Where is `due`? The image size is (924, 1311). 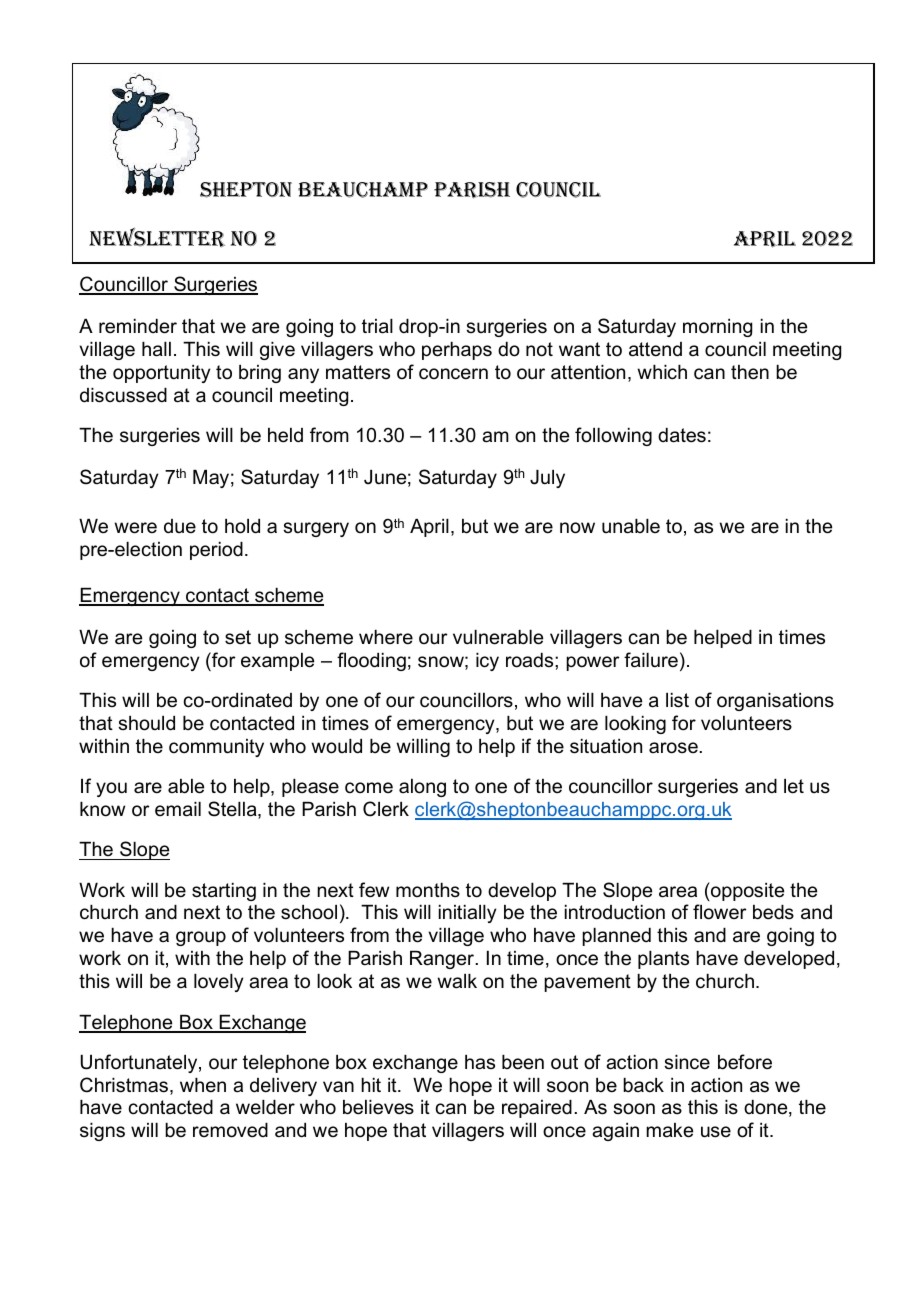
due is located at coordinates (180, 526).
